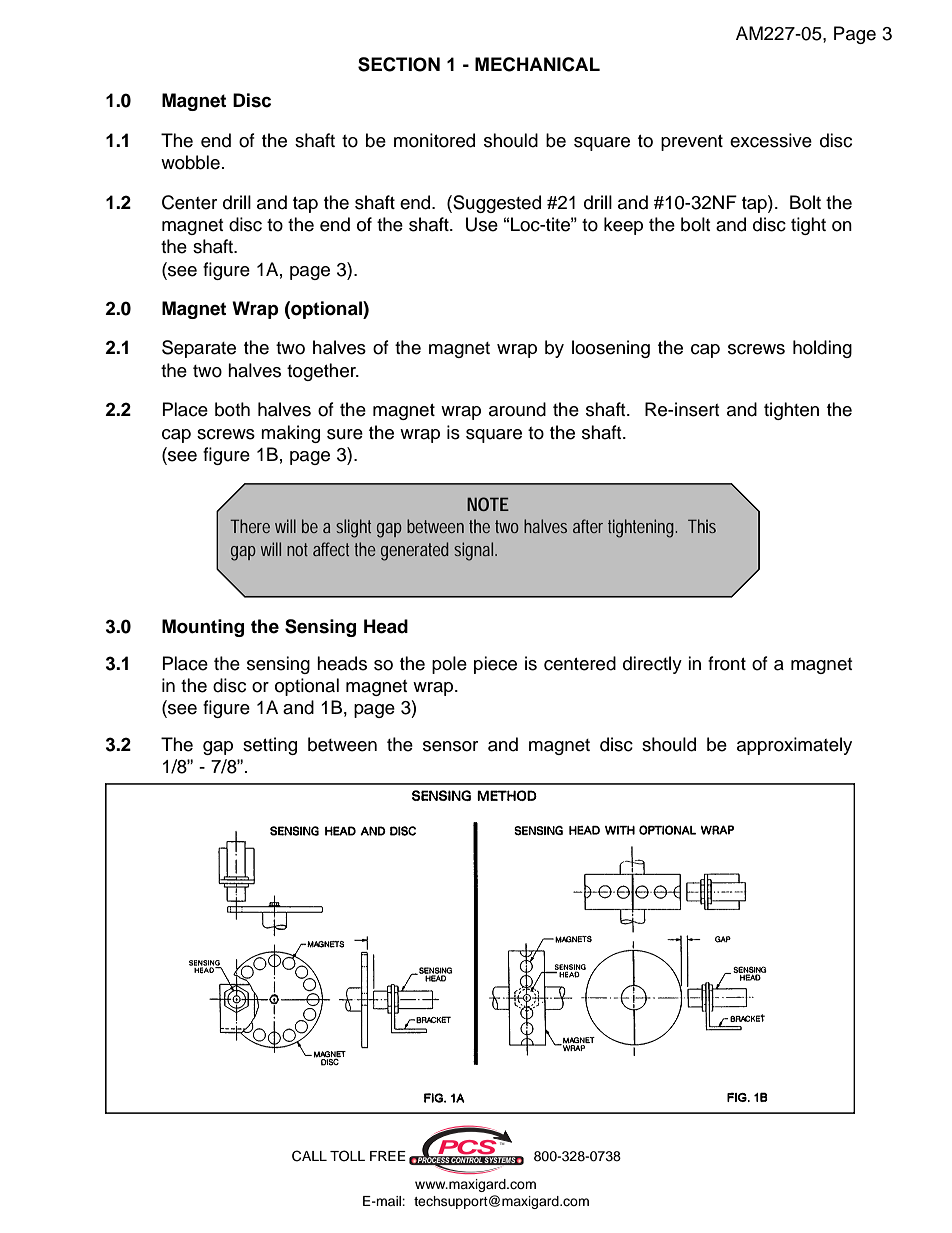 This page has width=952, height=1233. Describe the element at coordinates (727, 663) in the page. I see `front` at that location.
